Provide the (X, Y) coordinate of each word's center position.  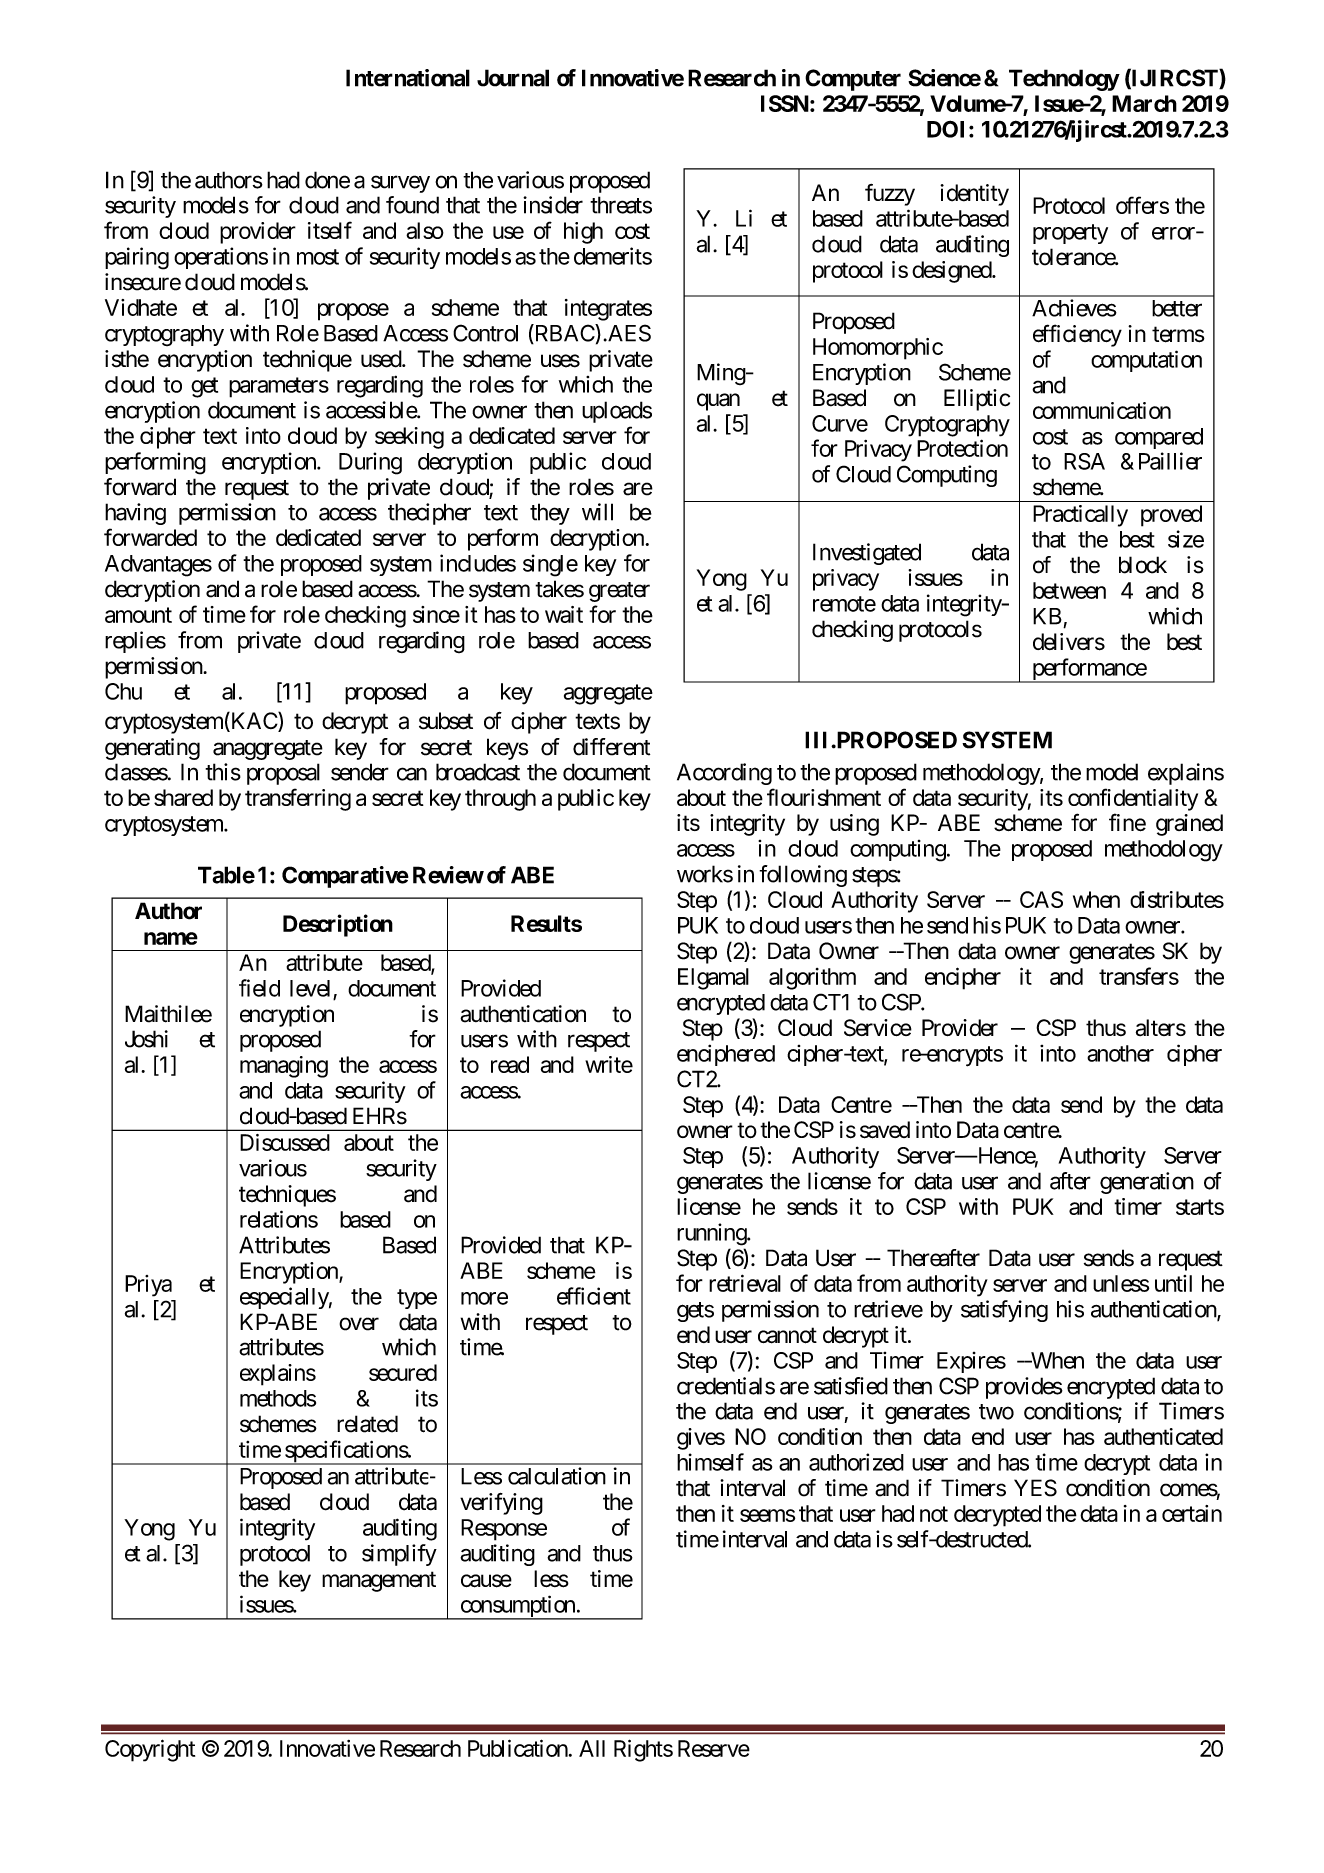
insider (553, 205)
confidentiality (1133, 799)
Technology (1064, 80)
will (597, 512)
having (135, 514)
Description (338, 925)
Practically (1080, 516)
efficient (594, 1296)
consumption (517, 1607)
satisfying (1004, 1311)
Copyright (150, 1750)
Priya (148, 1286)
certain (1192, 1513)
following (803, 876)
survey (400, 184)
